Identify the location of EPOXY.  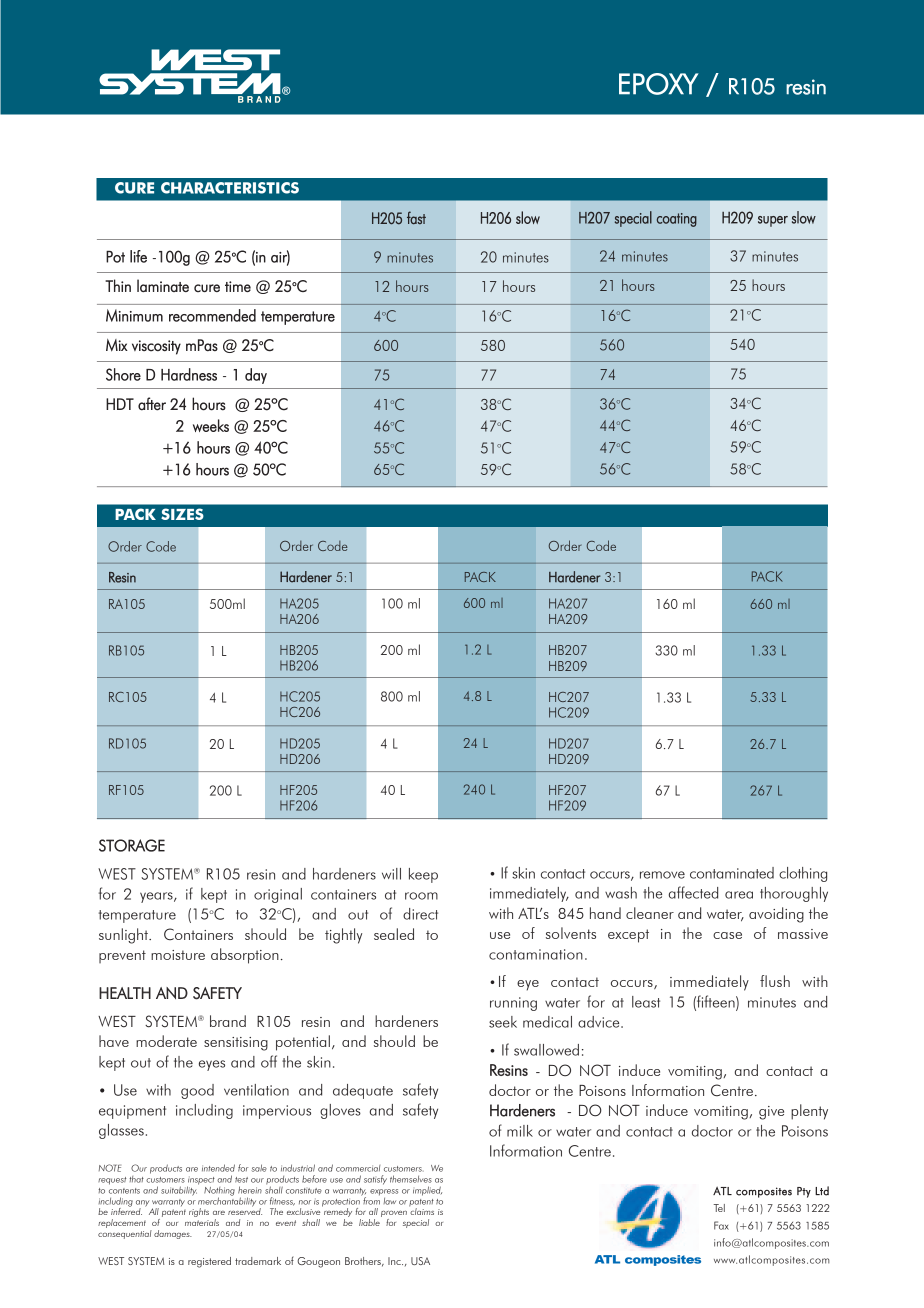
(659, 84).
